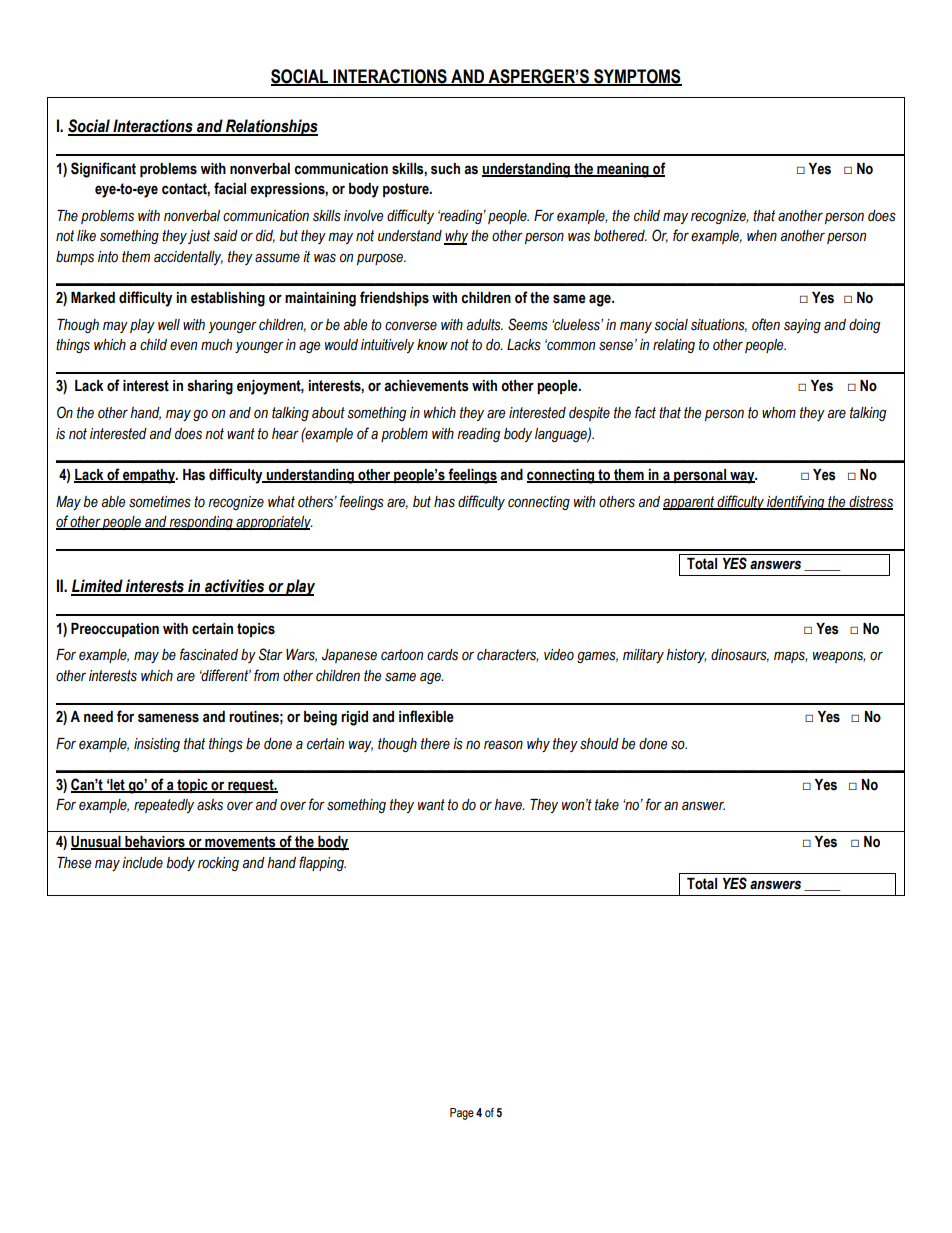  Describe the element at coordinates (445, 169) in the document. I see `such` at that location.
